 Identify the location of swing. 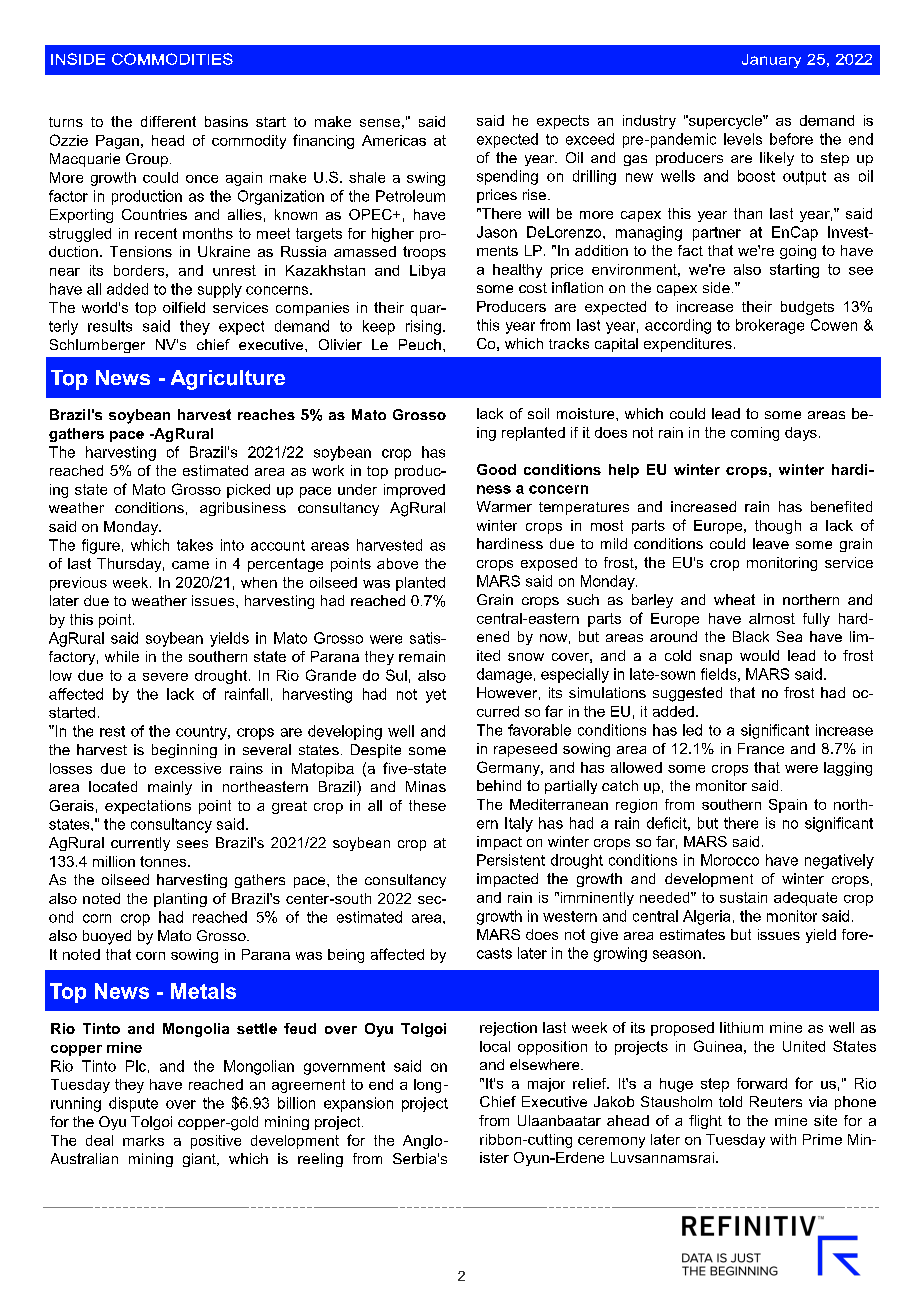
(426, 179).
